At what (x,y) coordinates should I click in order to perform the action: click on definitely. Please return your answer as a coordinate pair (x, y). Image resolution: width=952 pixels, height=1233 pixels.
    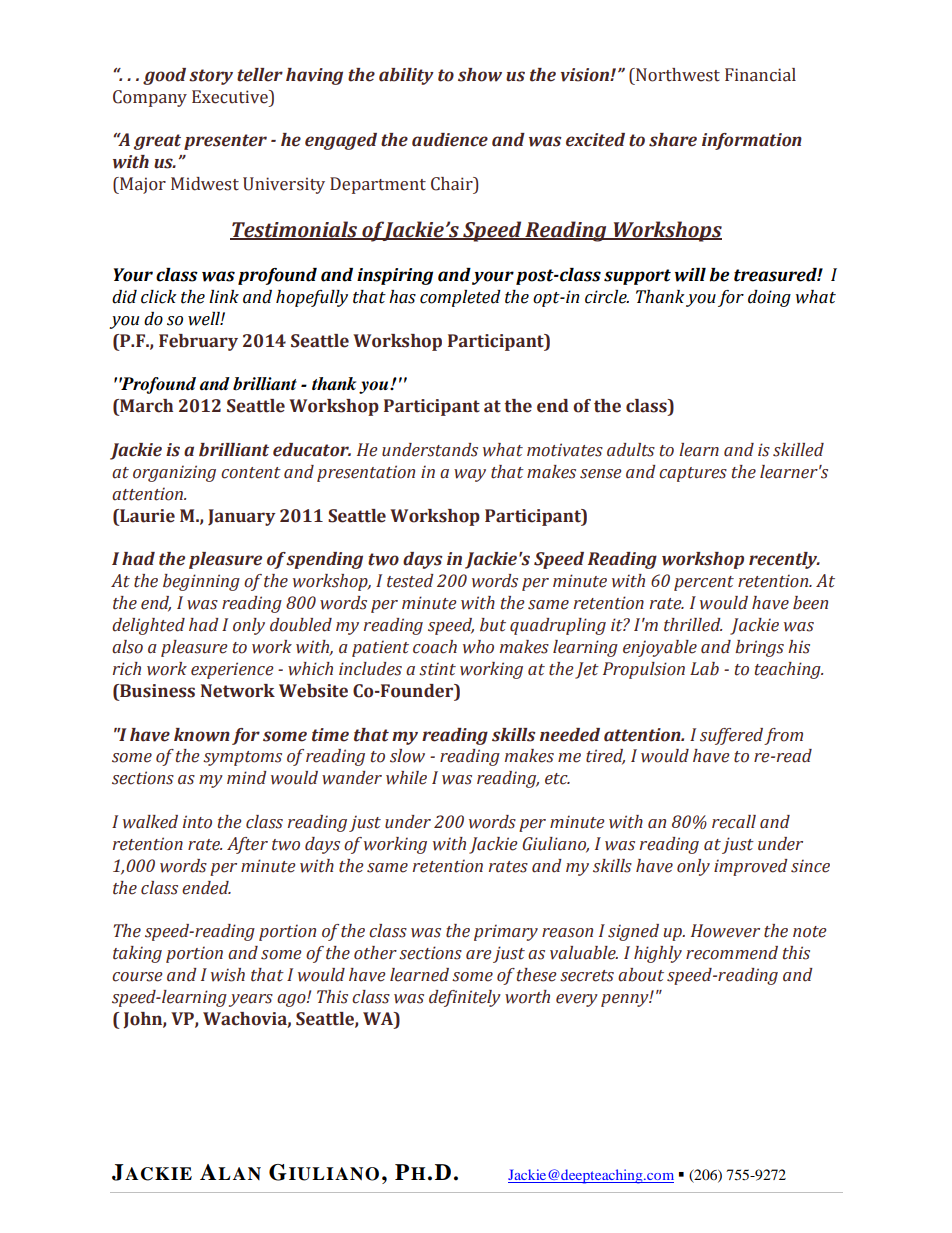
    Looking at the image, I should click on (465, 998).
